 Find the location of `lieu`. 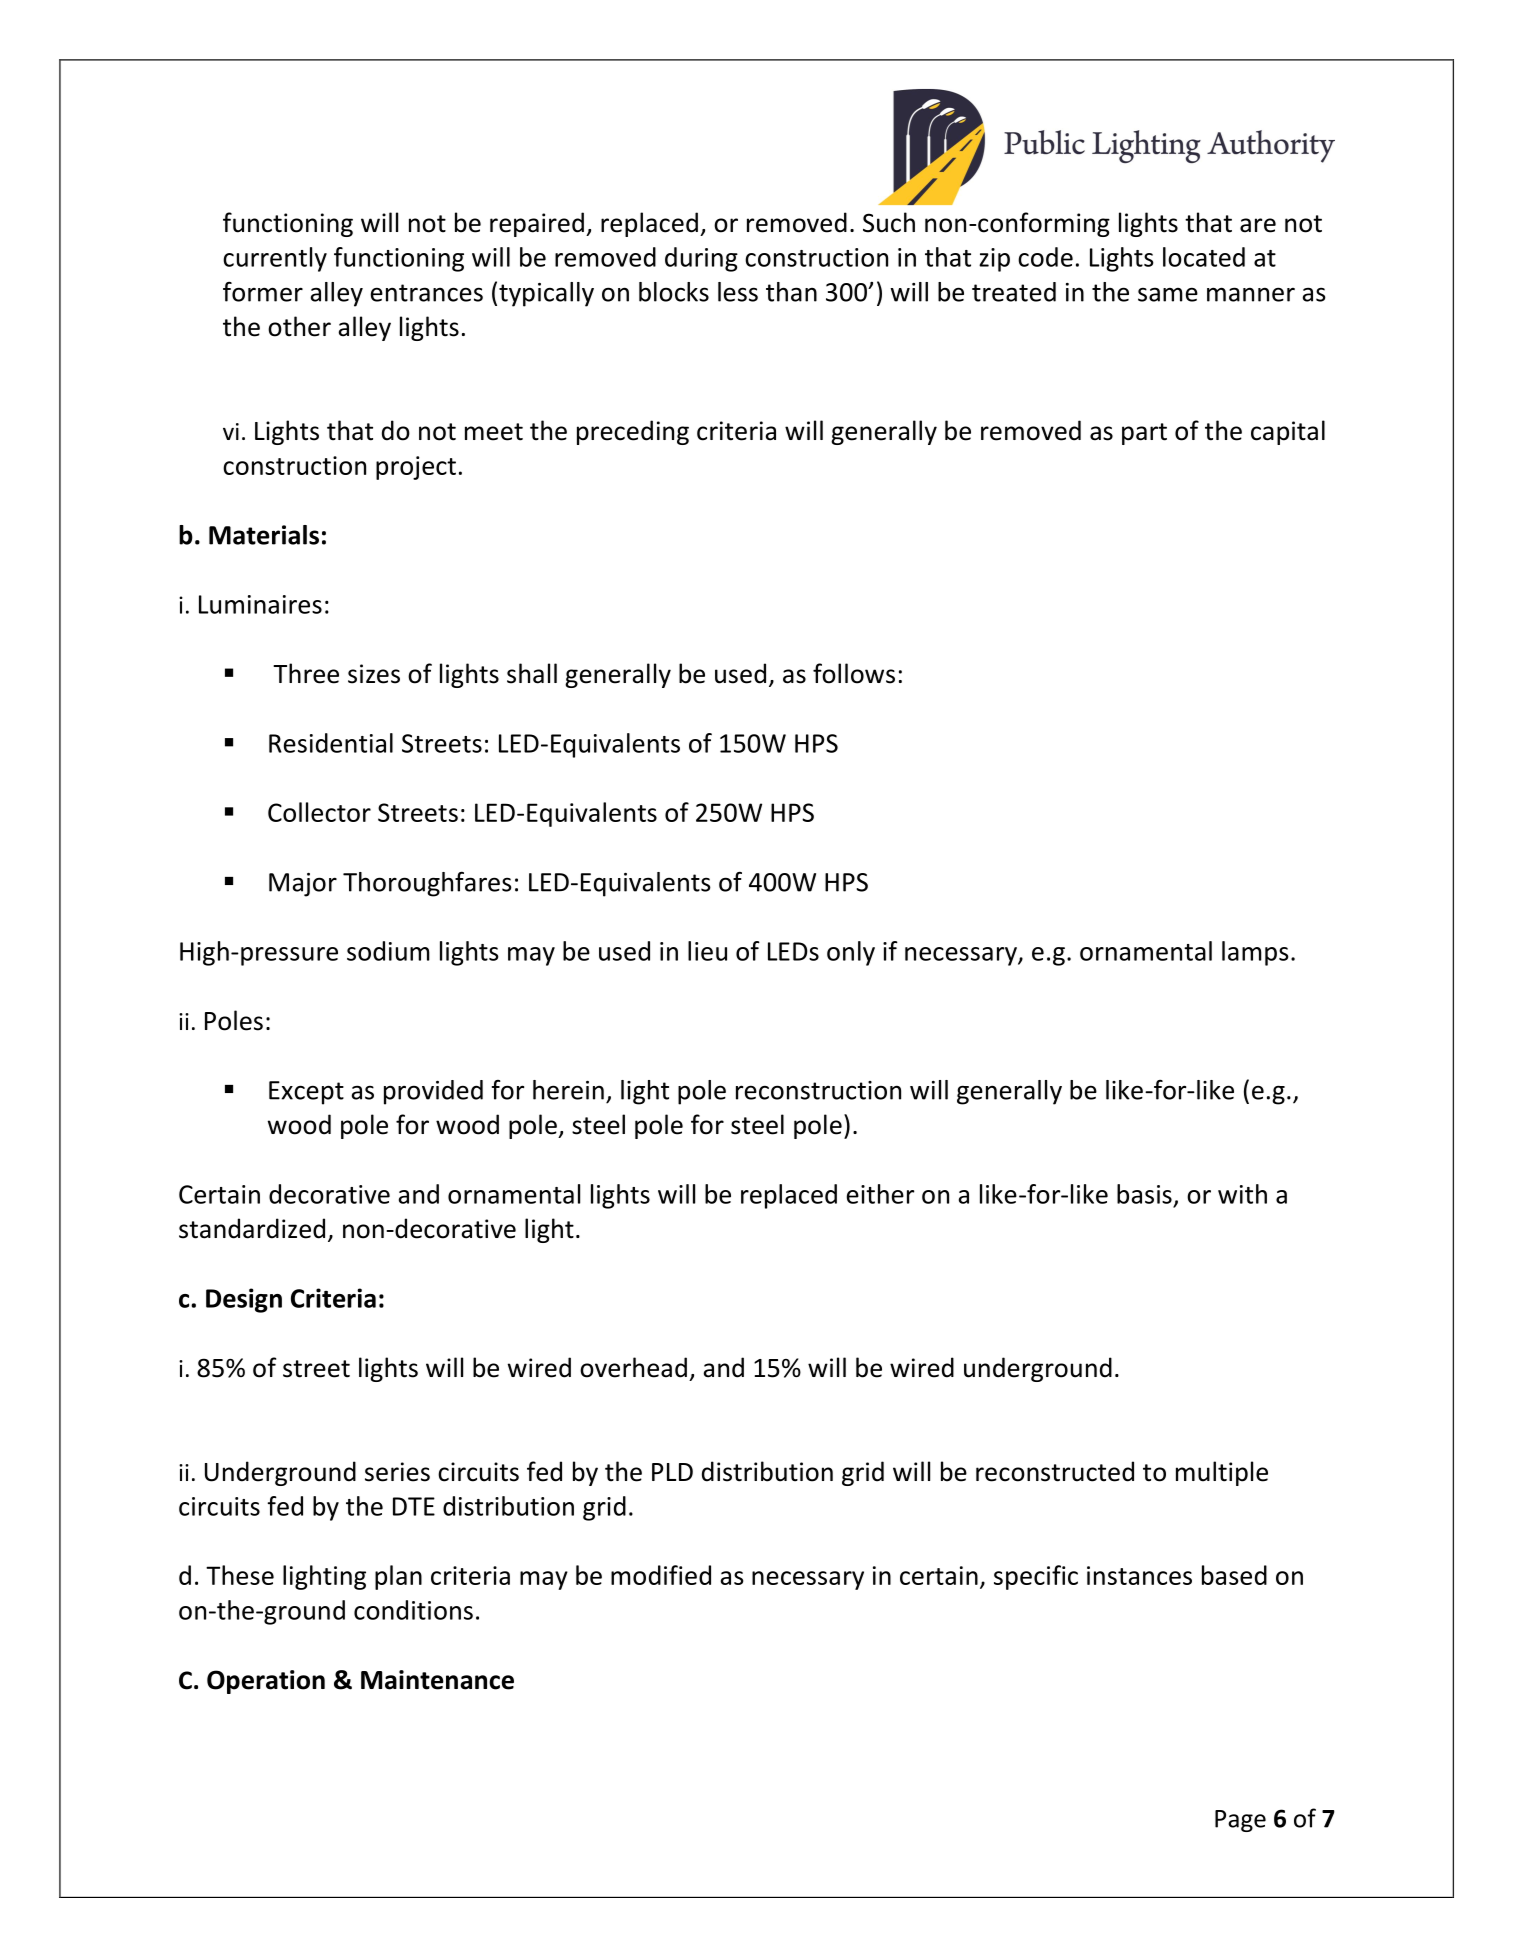

lieu is located at coordinates (707, 951).
